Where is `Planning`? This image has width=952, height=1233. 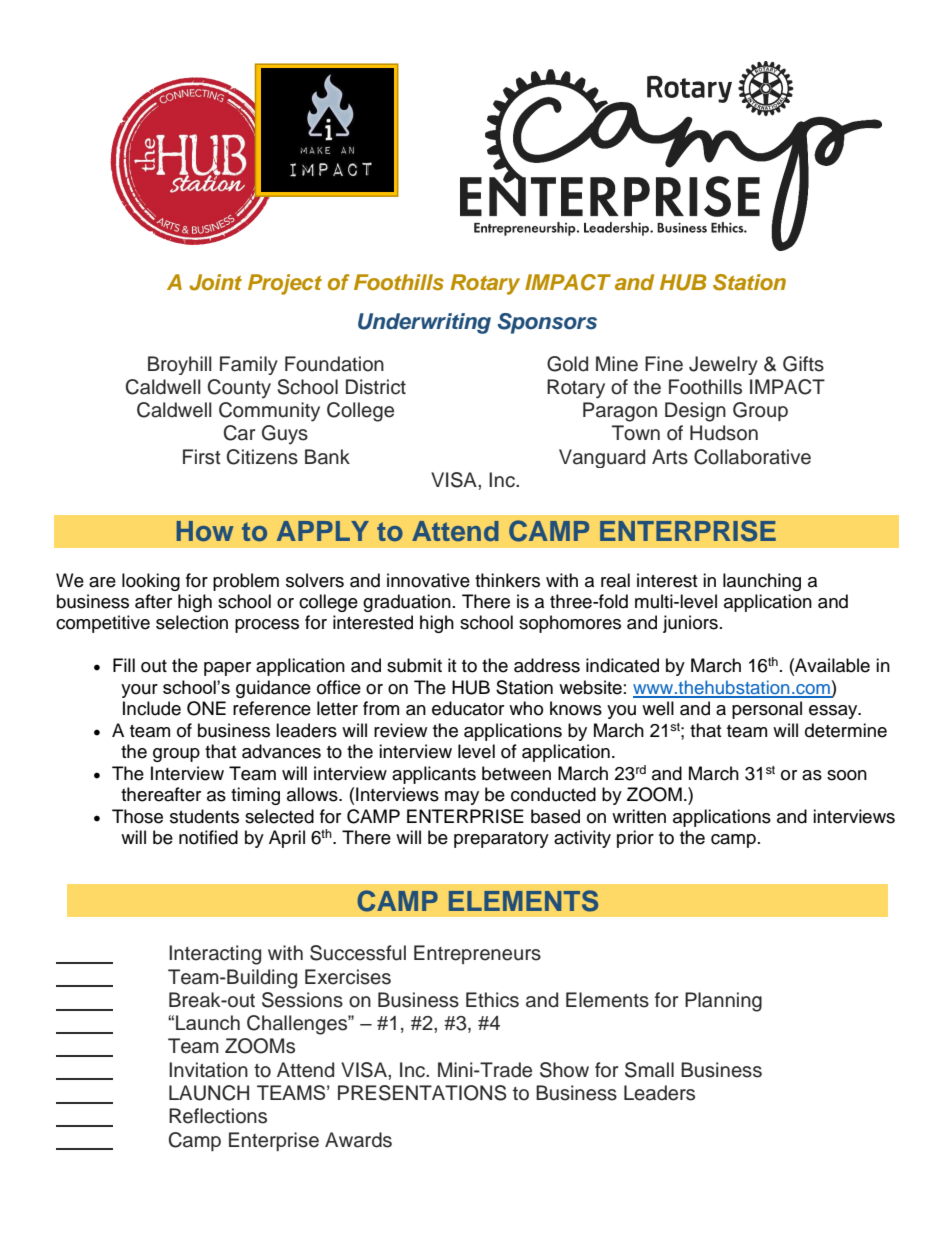 Planning is located at coordinates (723, 1002).
